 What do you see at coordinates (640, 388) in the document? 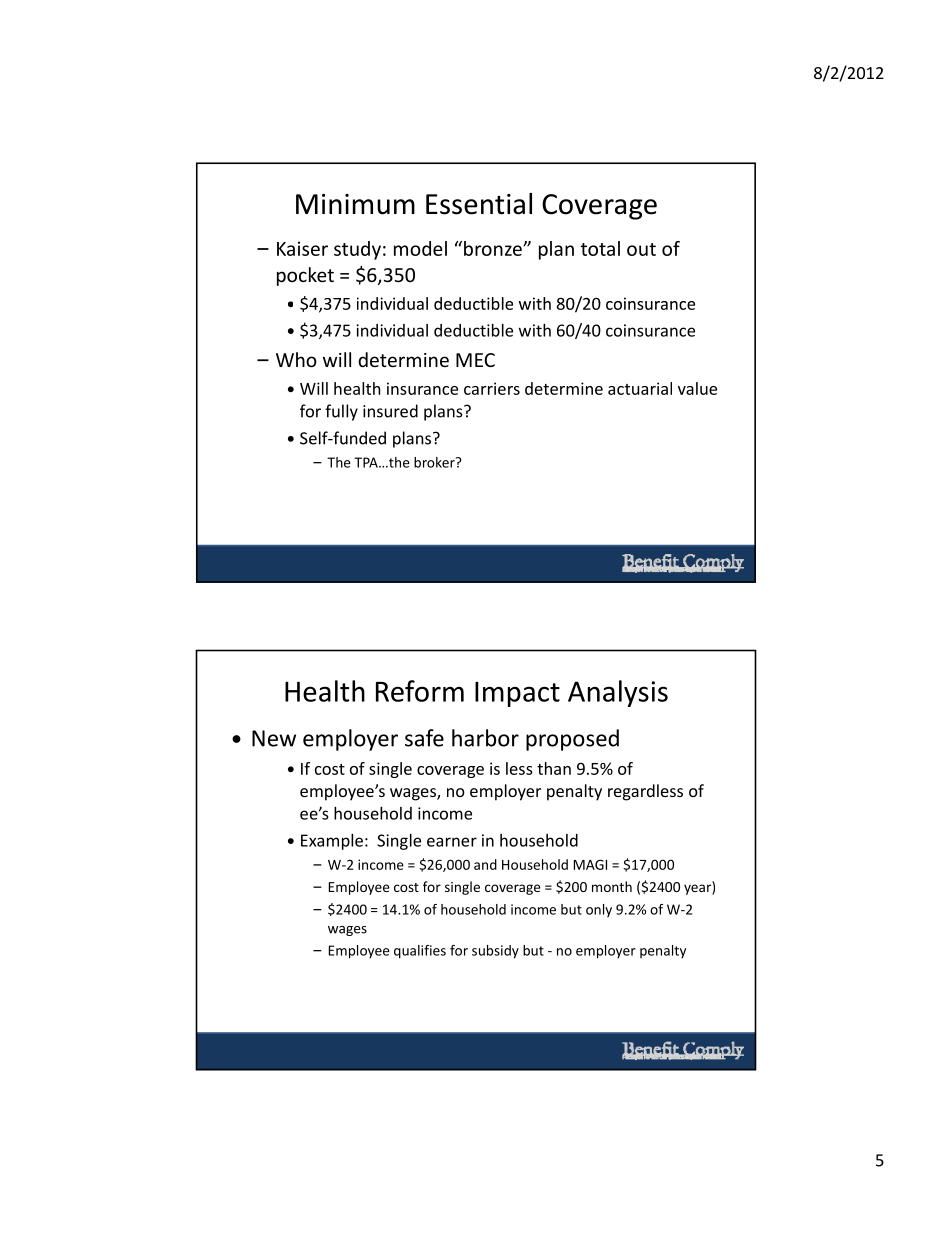
I see `actuarial` at bounding box center [640, 388].
